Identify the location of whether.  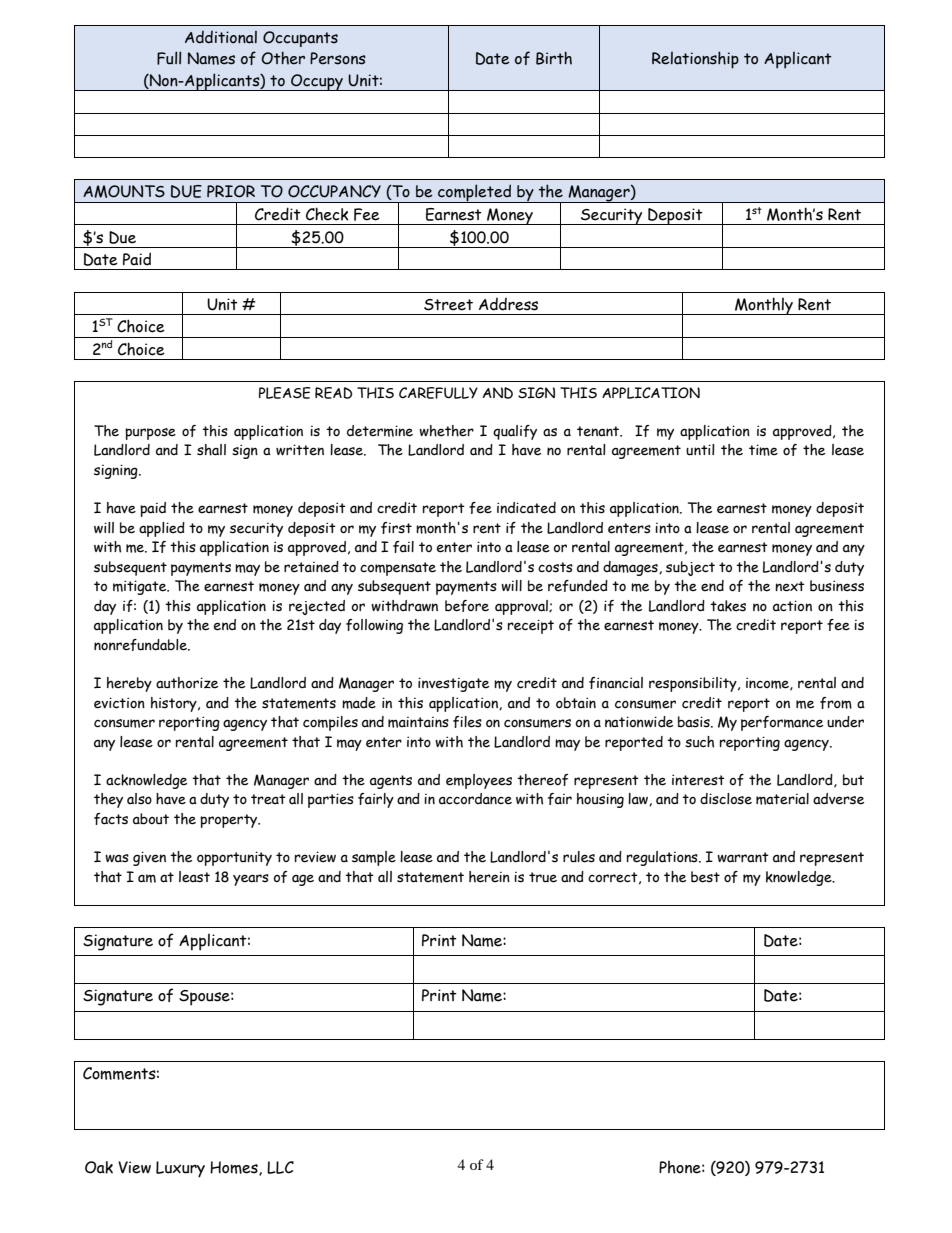
(446, 431).
